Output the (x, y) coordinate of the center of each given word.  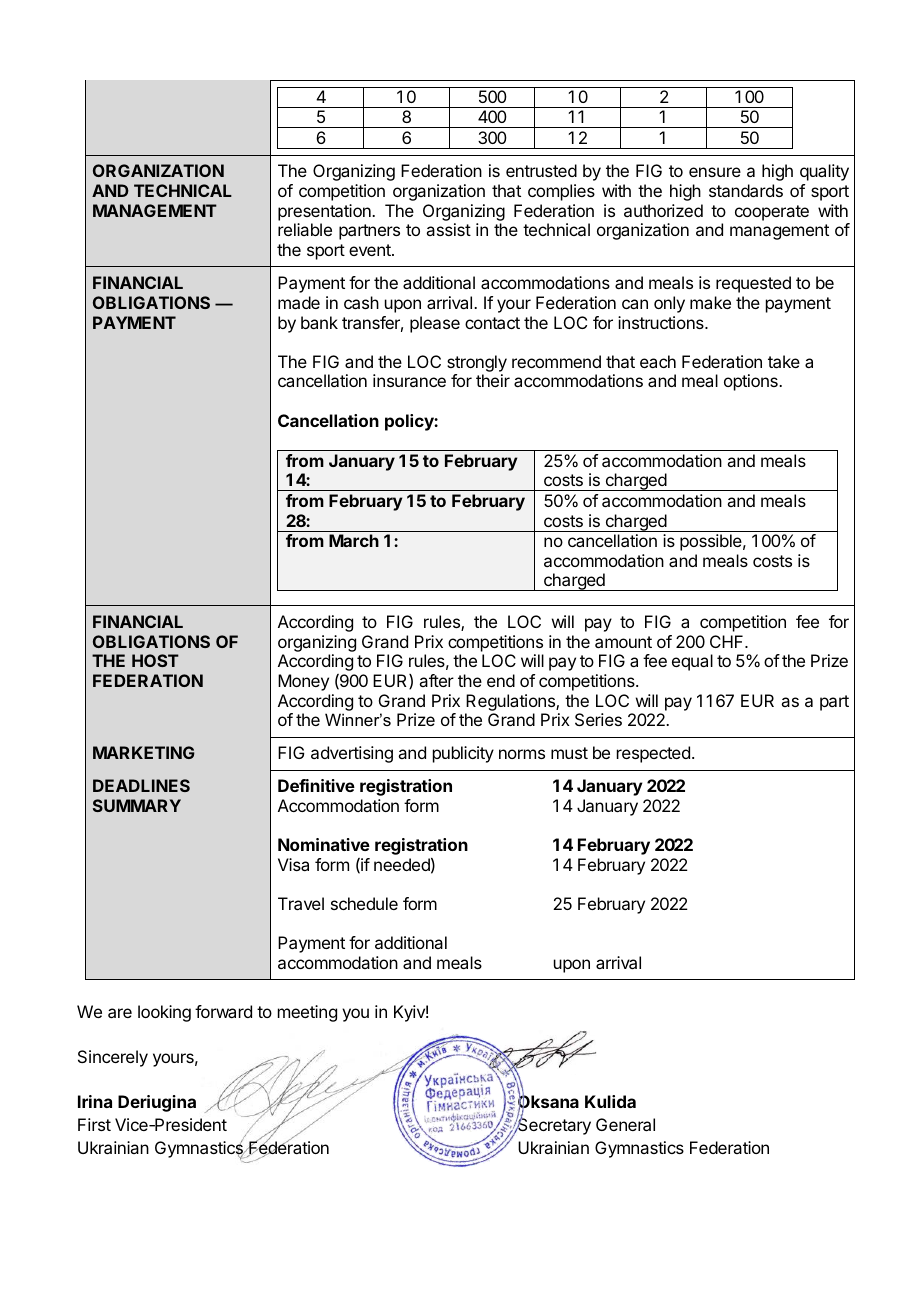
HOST (155, 660)
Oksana (548, 1102)
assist (448, 229)
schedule (364, 903)
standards (746, 190)
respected (653, 754)
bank (319, 322)
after (436, 680)
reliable (305, 229)
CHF (728, 641)
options (752, 382)
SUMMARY (137, 805)
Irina (95, 1101)
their (493, 380)
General (625, 1124)
